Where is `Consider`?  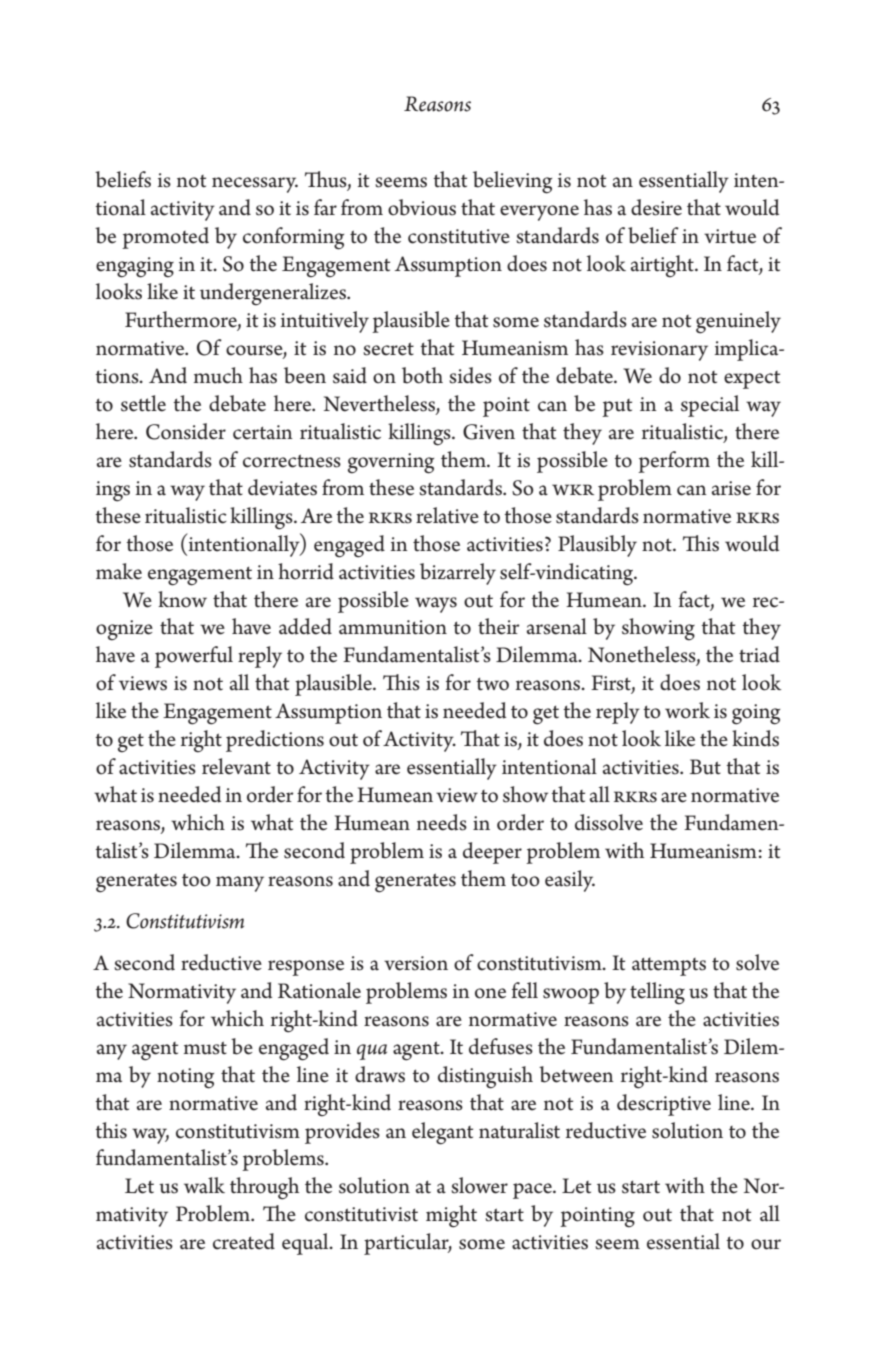 Consider is located at coordinates (186, 431).
